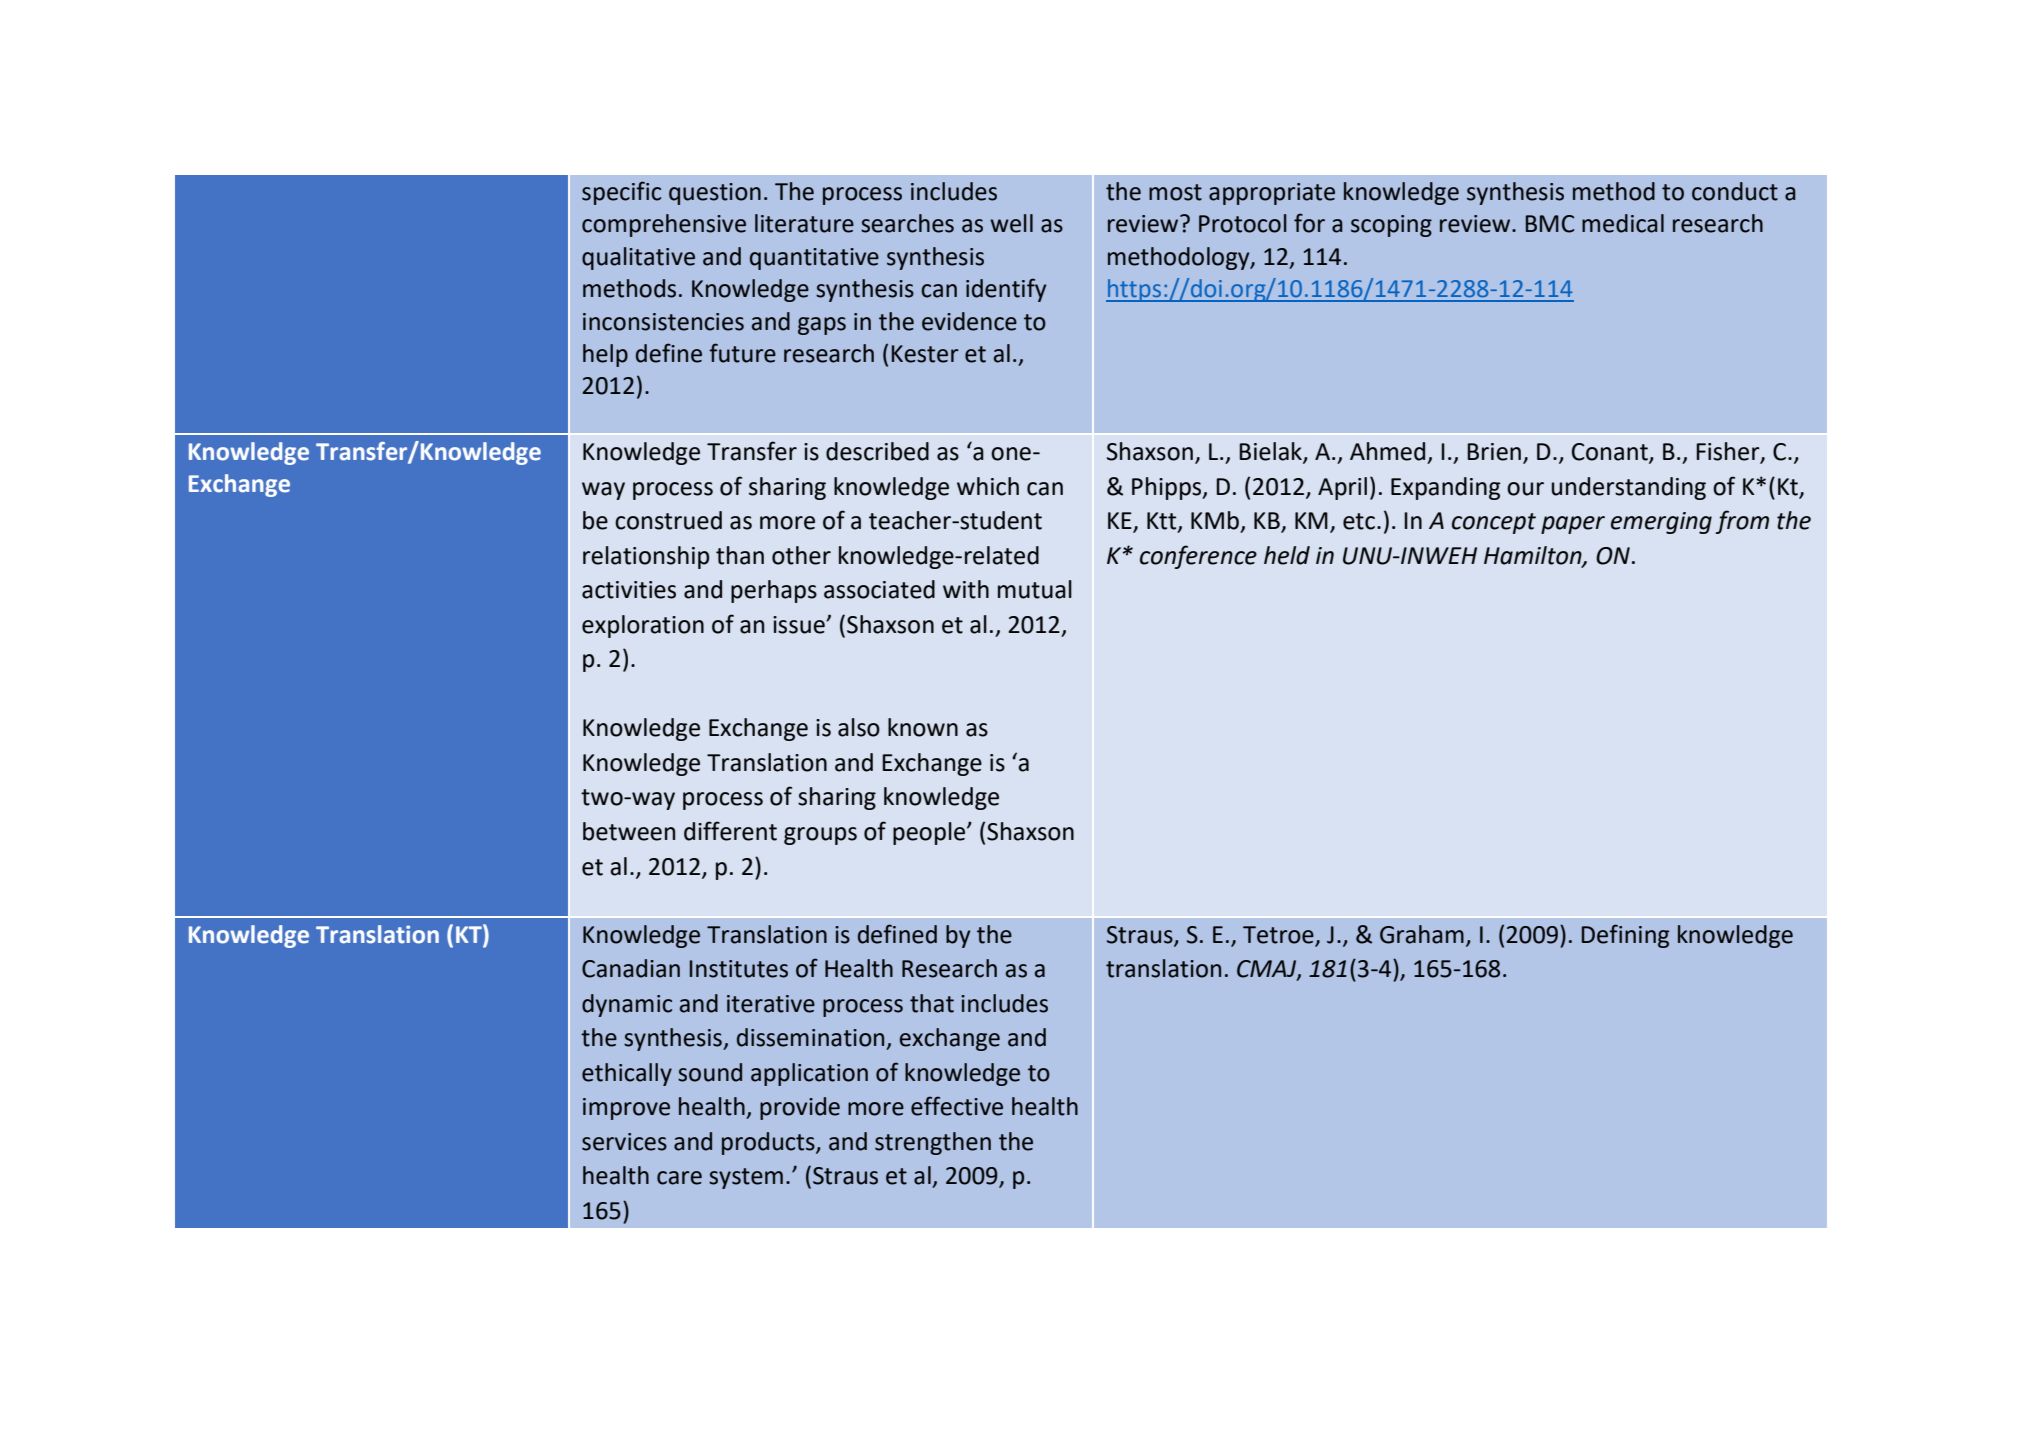 The image size is (2030, 1435). What do you see at coordinates (1422, 934) in the page?
I see `Graham` at bounding box center [1422, 934].
